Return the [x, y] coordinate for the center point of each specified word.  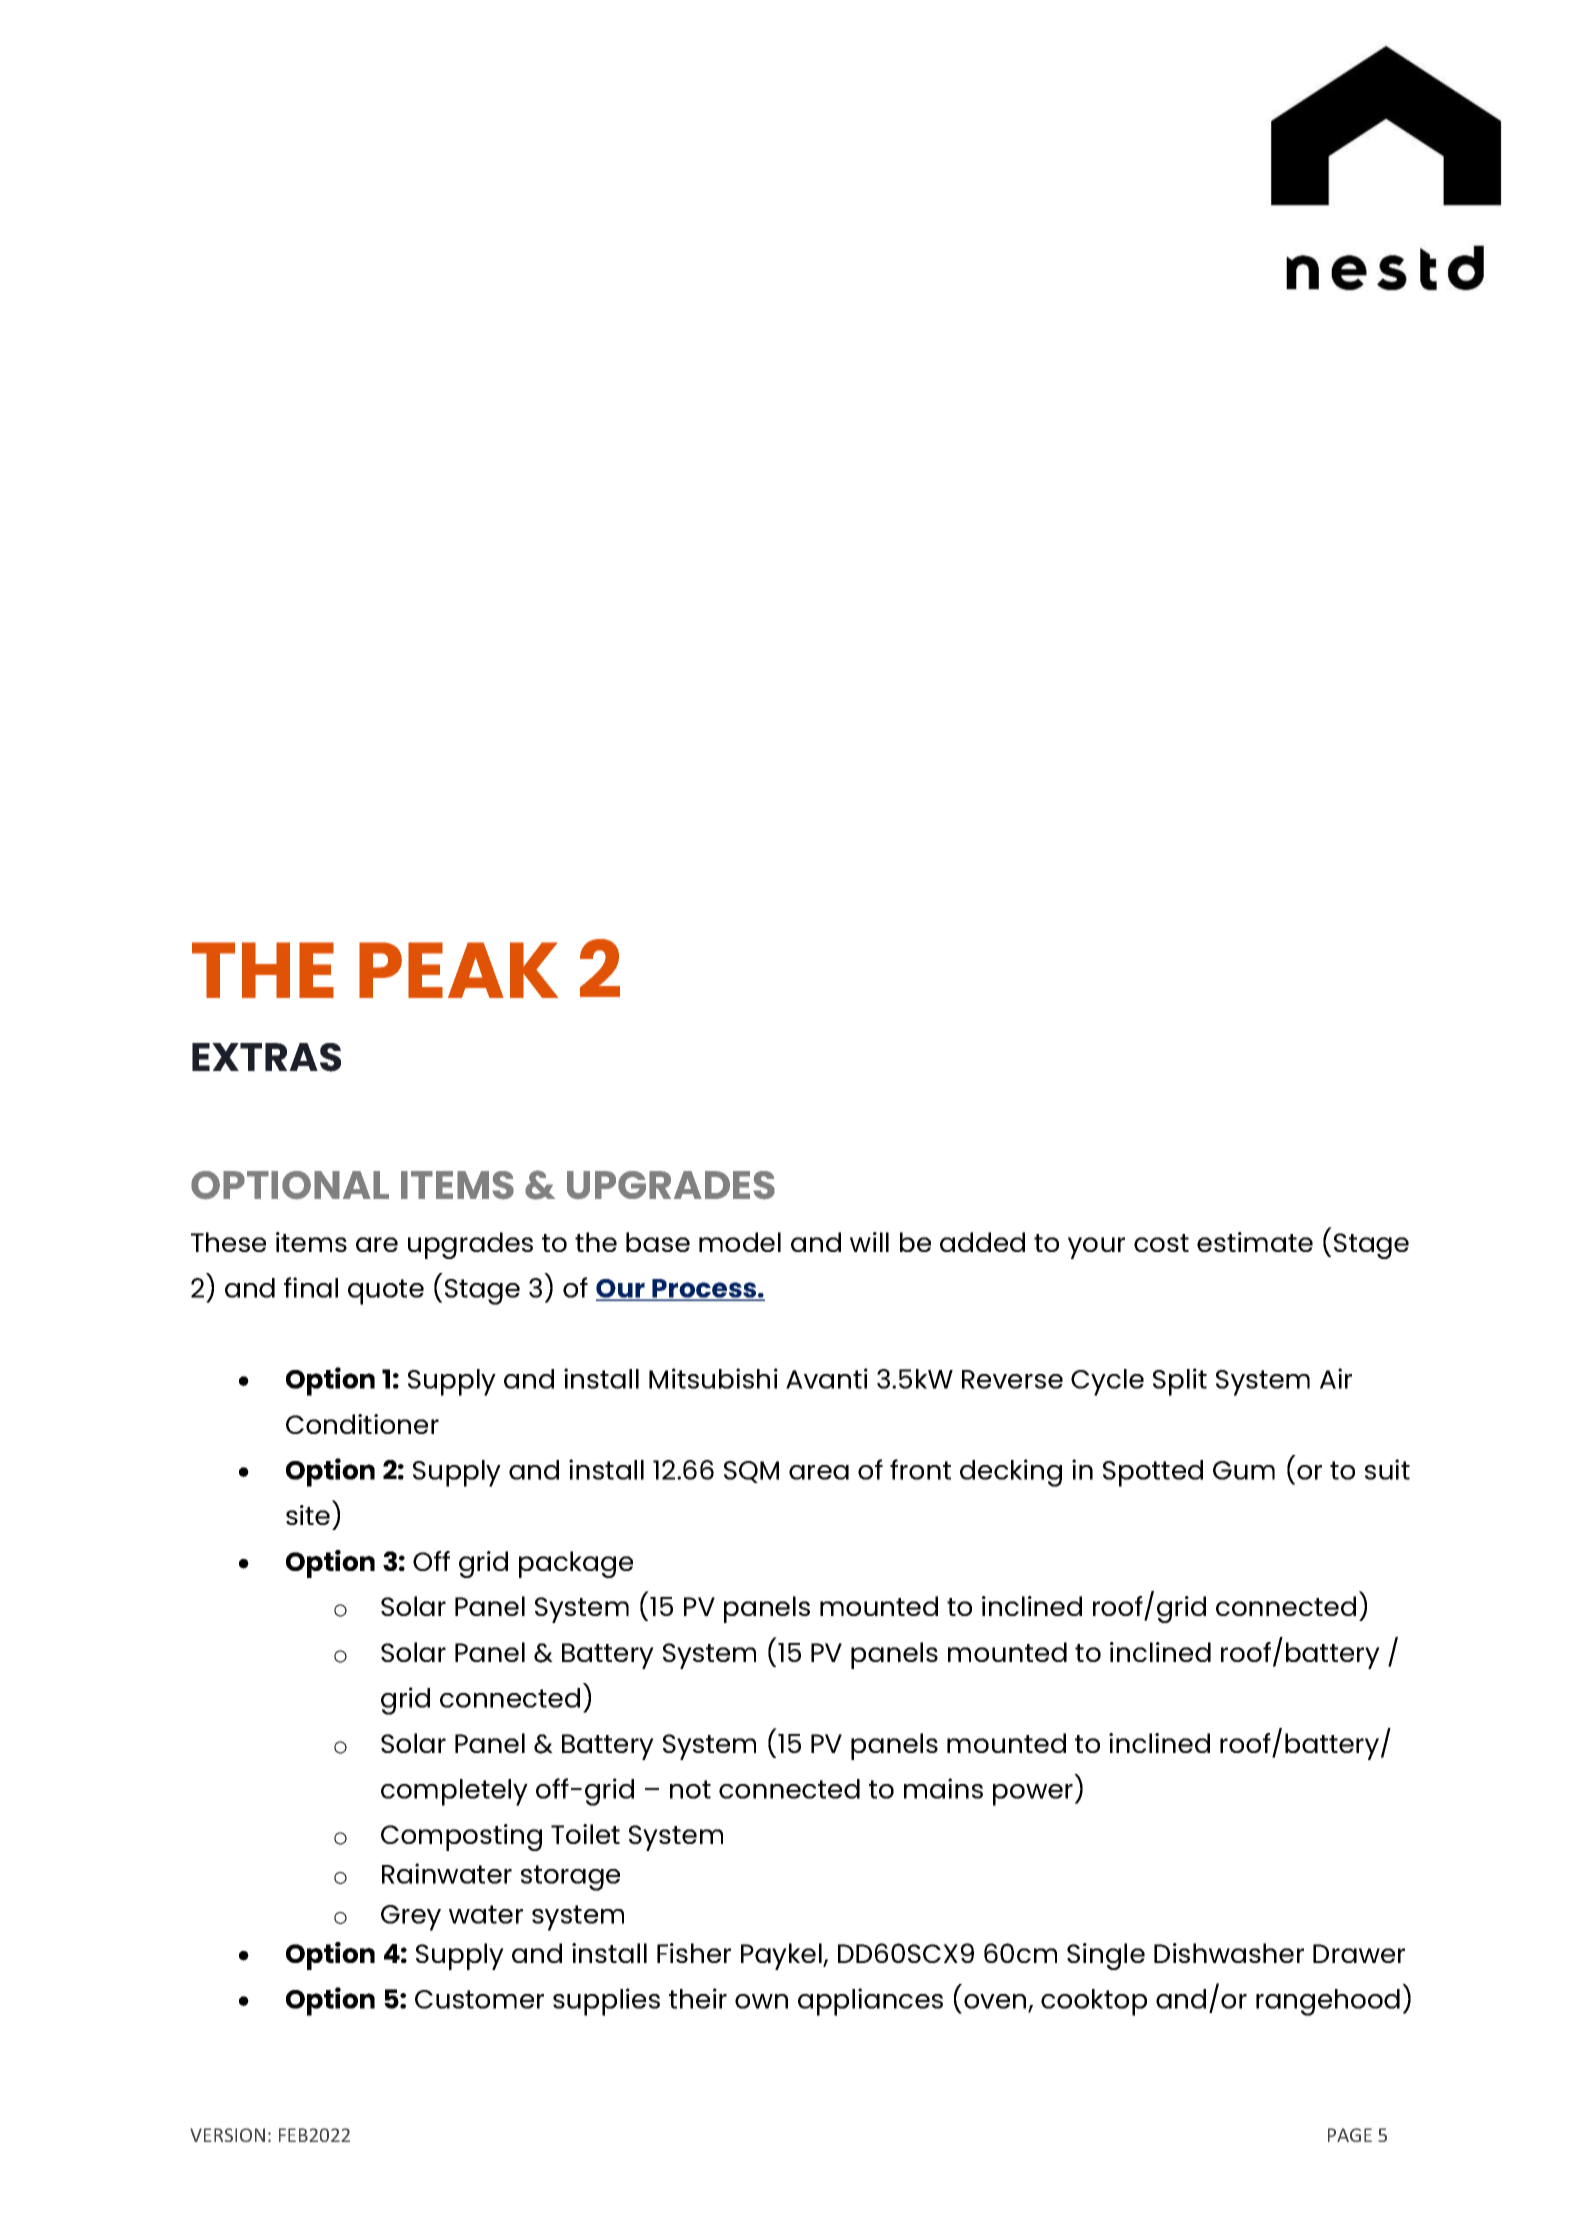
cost [1161, 1243]
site [308, 1515]
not [690, 1789]
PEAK [458, 970]
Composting [461, 1837]
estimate [1255, 1242]
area [819, 1472]
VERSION [227, 2135]
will [869, 1242]
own [761, 2001]
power [1033, 1795]
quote [386, 1292]
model [740, 1242]
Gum [1244, 1470]
